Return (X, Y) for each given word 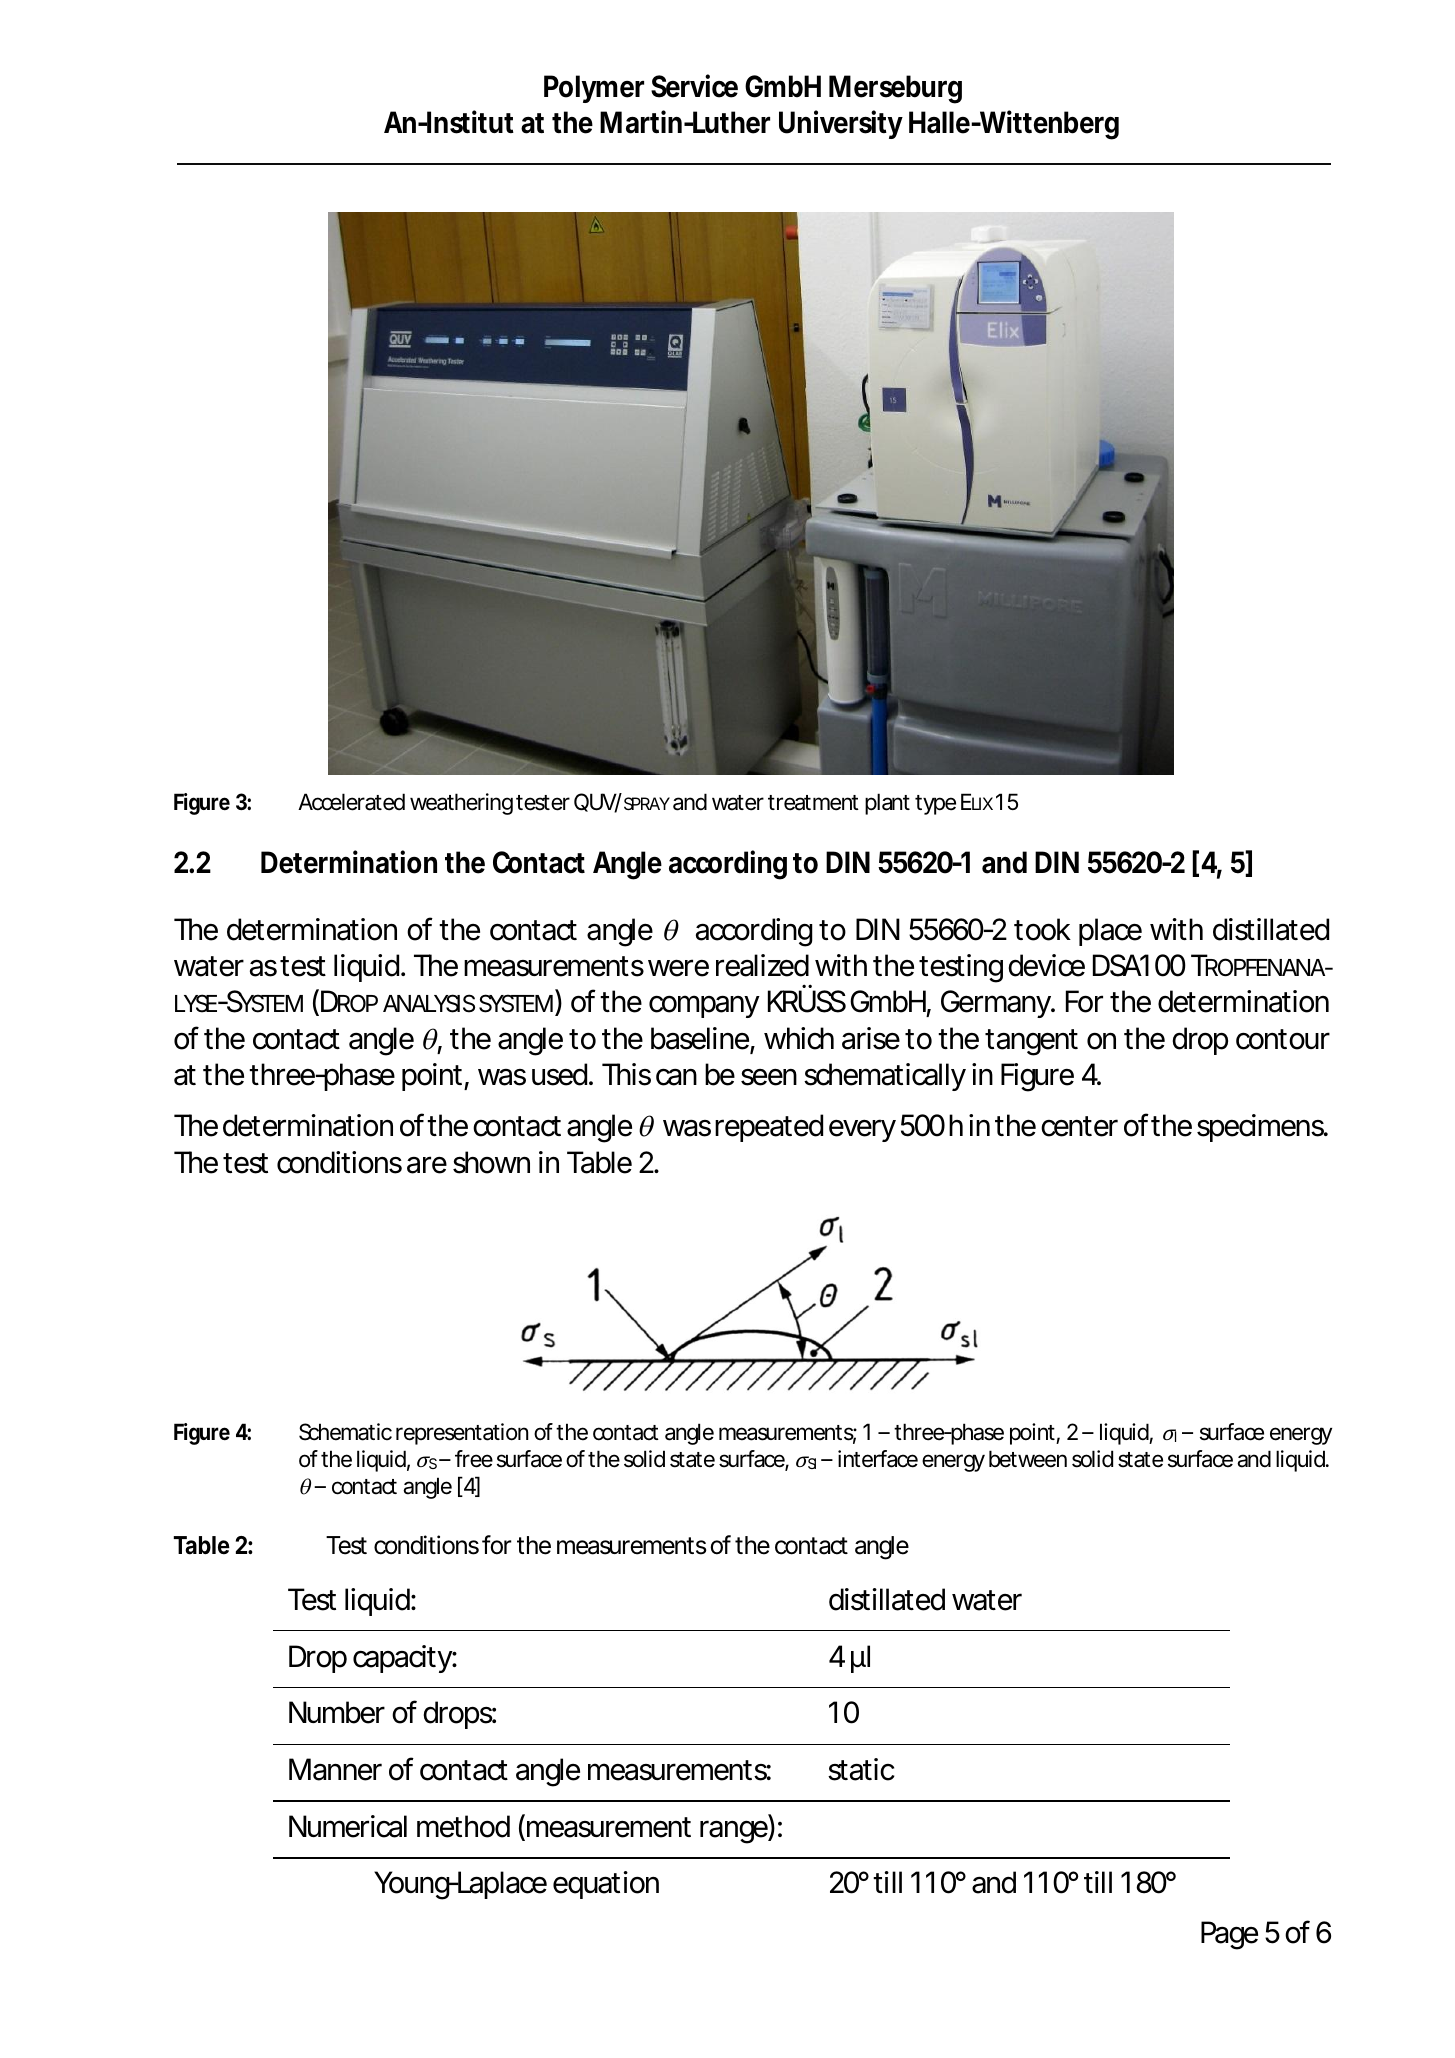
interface (878, 1459)
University (841, 124)
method (463, 1826)
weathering (461, 804)
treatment (813, 803)
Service (694, 86)
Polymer (594, 89)
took (1042, 929)
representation (462, 1434)
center (1079, 1126)
